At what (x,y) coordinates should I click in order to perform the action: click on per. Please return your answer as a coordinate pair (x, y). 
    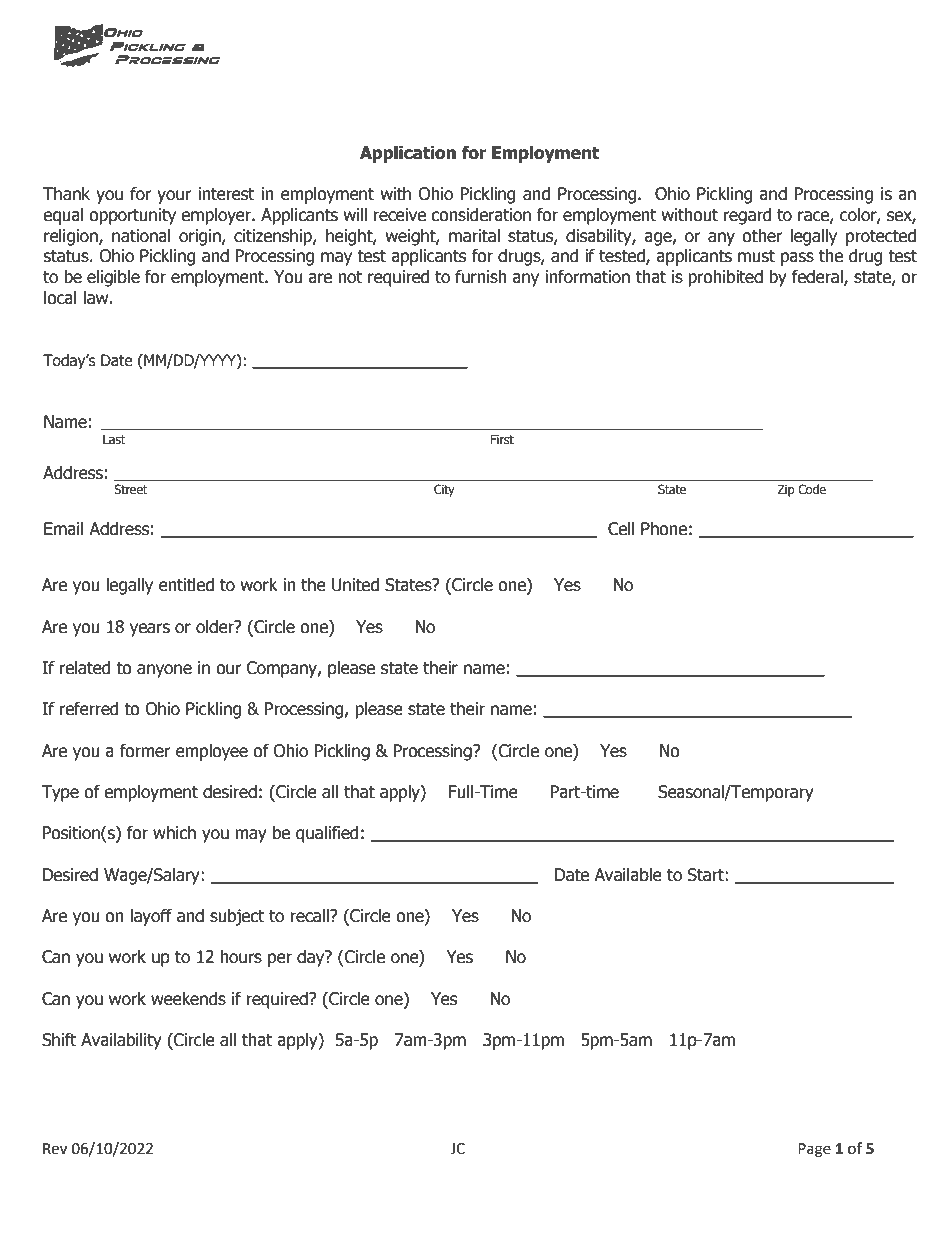
    Looking at the image, I should click on (280, 960).
